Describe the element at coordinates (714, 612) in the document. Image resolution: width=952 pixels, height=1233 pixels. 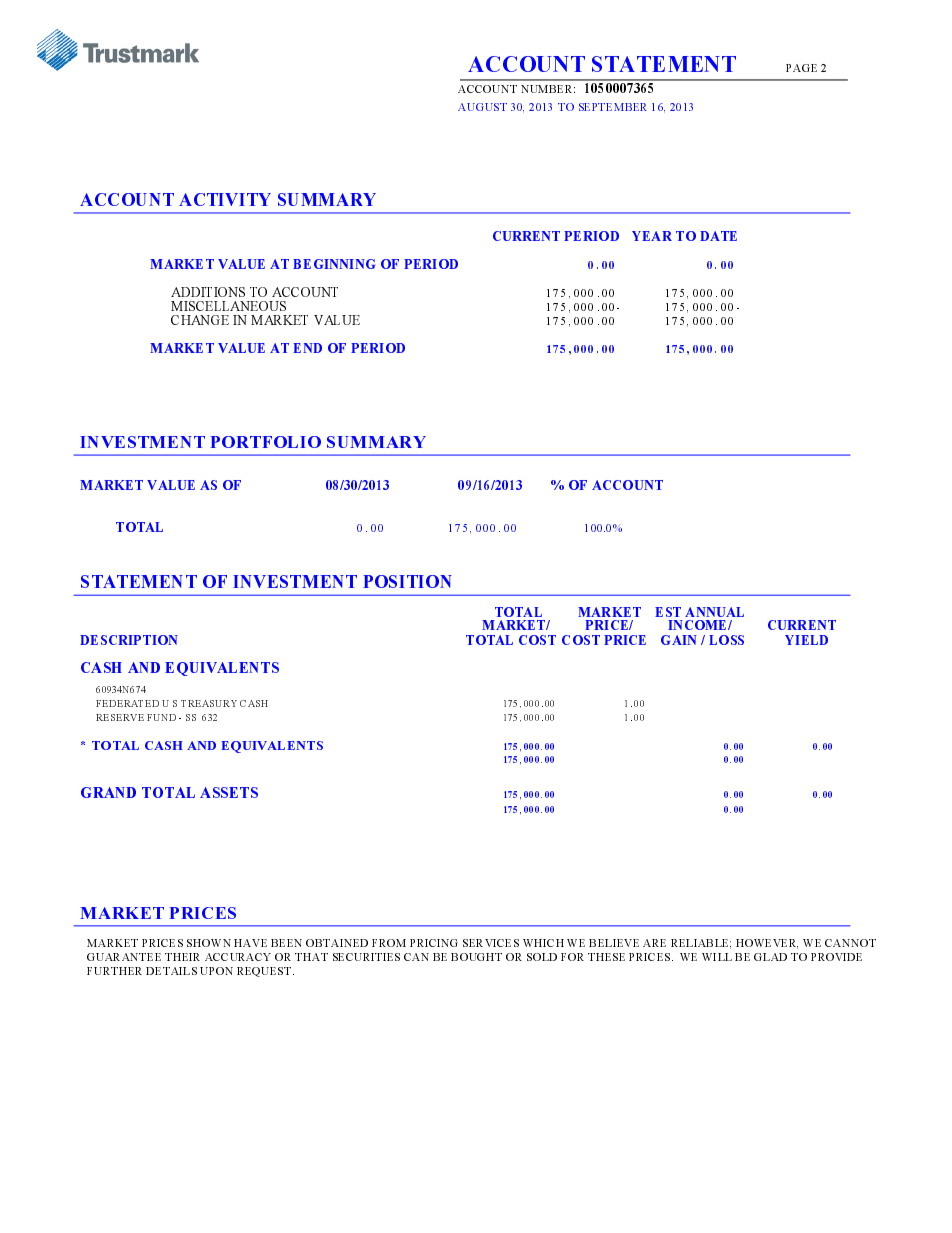
I see `ANNUAL` at that location.
